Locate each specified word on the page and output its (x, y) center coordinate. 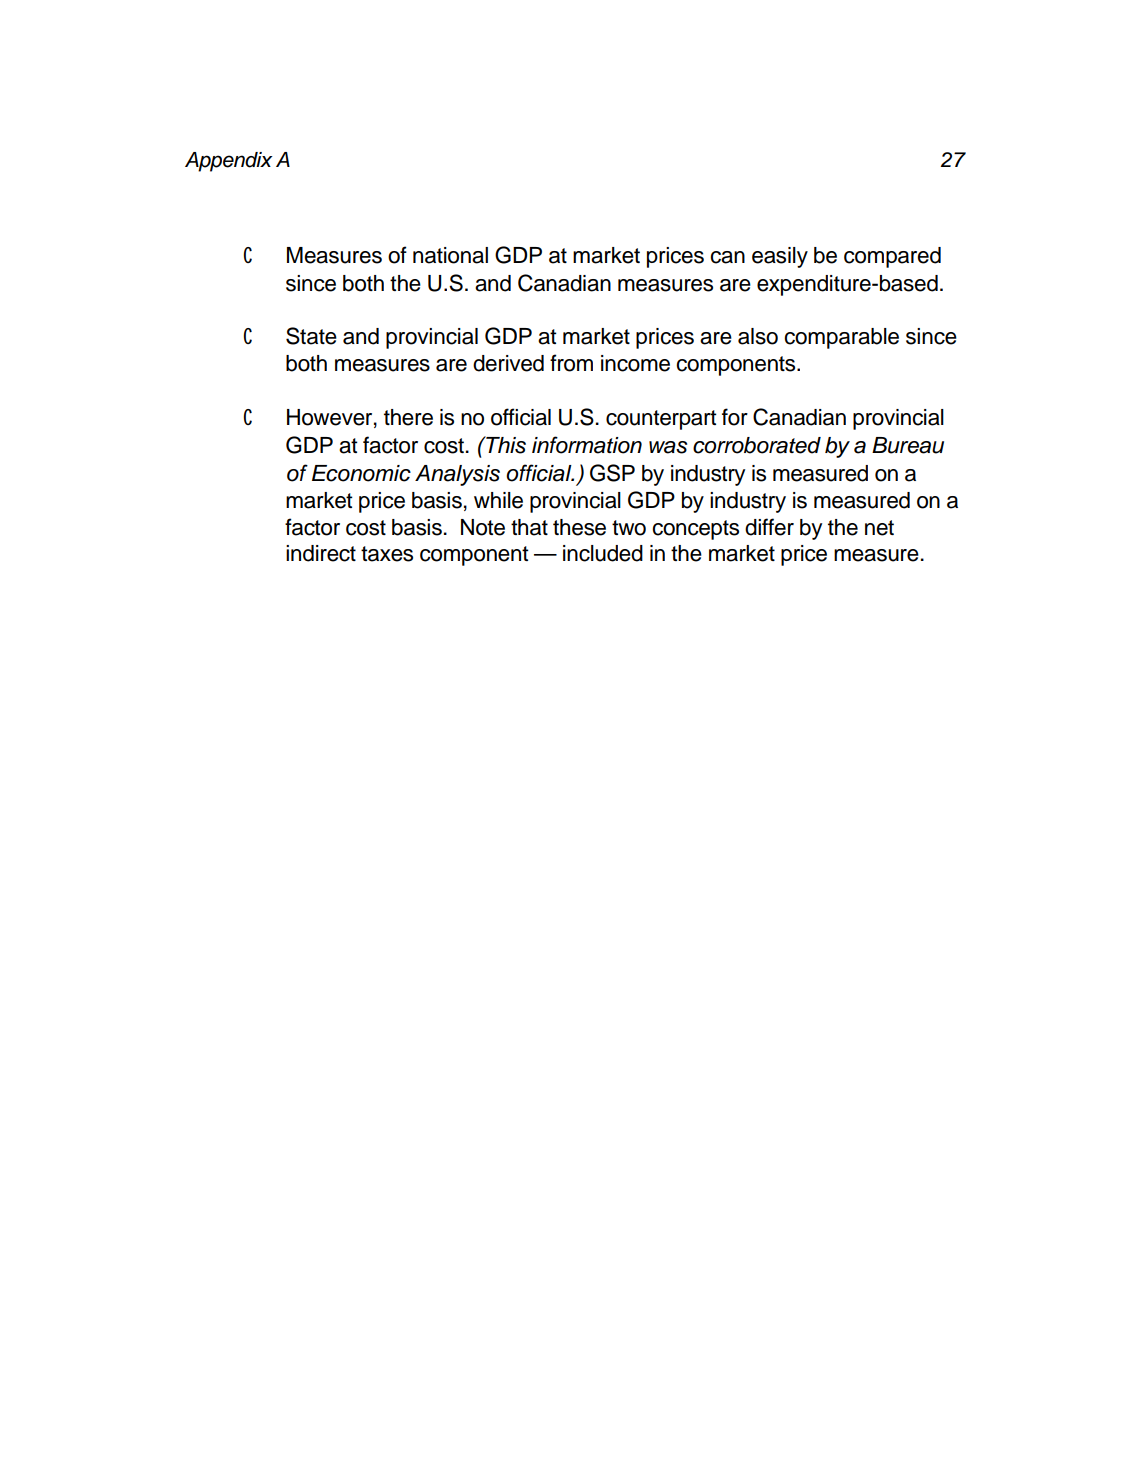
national (450, 255)
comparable (841, 338)
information (587, 445)
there (408, 417)
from (571, 363)
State (311, 336)
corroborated (757, 445)
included (603, 553)
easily (780, 257)
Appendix (229, 162)
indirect (321, 553)
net (879, 528)
